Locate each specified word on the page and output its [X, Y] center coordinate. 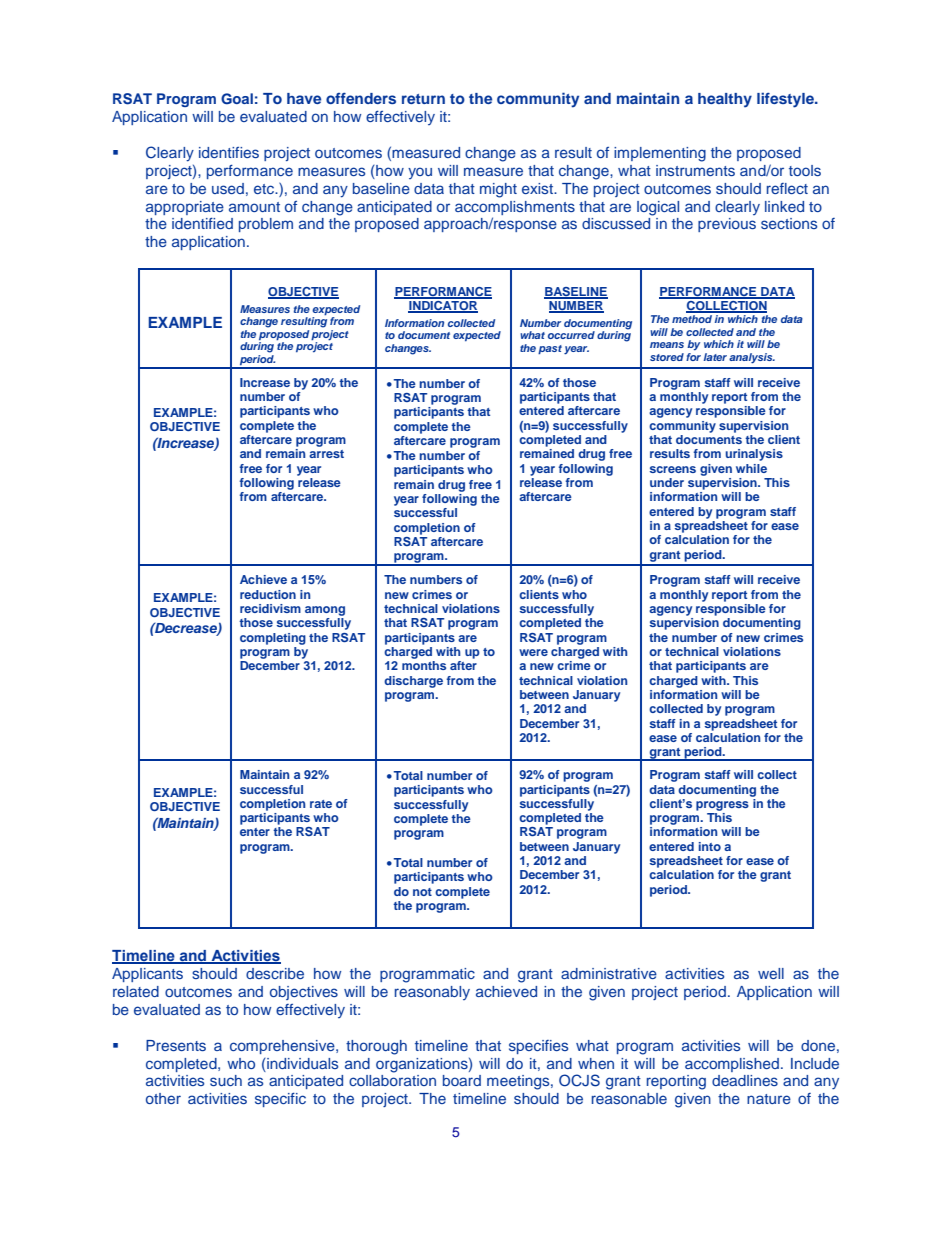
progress [722, 806]
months [424, 665]
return [423, 99]
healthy [725, 100]
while [751, 468]
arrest [326, 454]
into [710, 846]
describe [275, 973]
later [715, 357]
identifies [229, 152]
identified [202, 223]
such [226, 1080]
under [667, 482]
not [422, 892]
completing [273, 639]
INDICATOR [443, 305]
